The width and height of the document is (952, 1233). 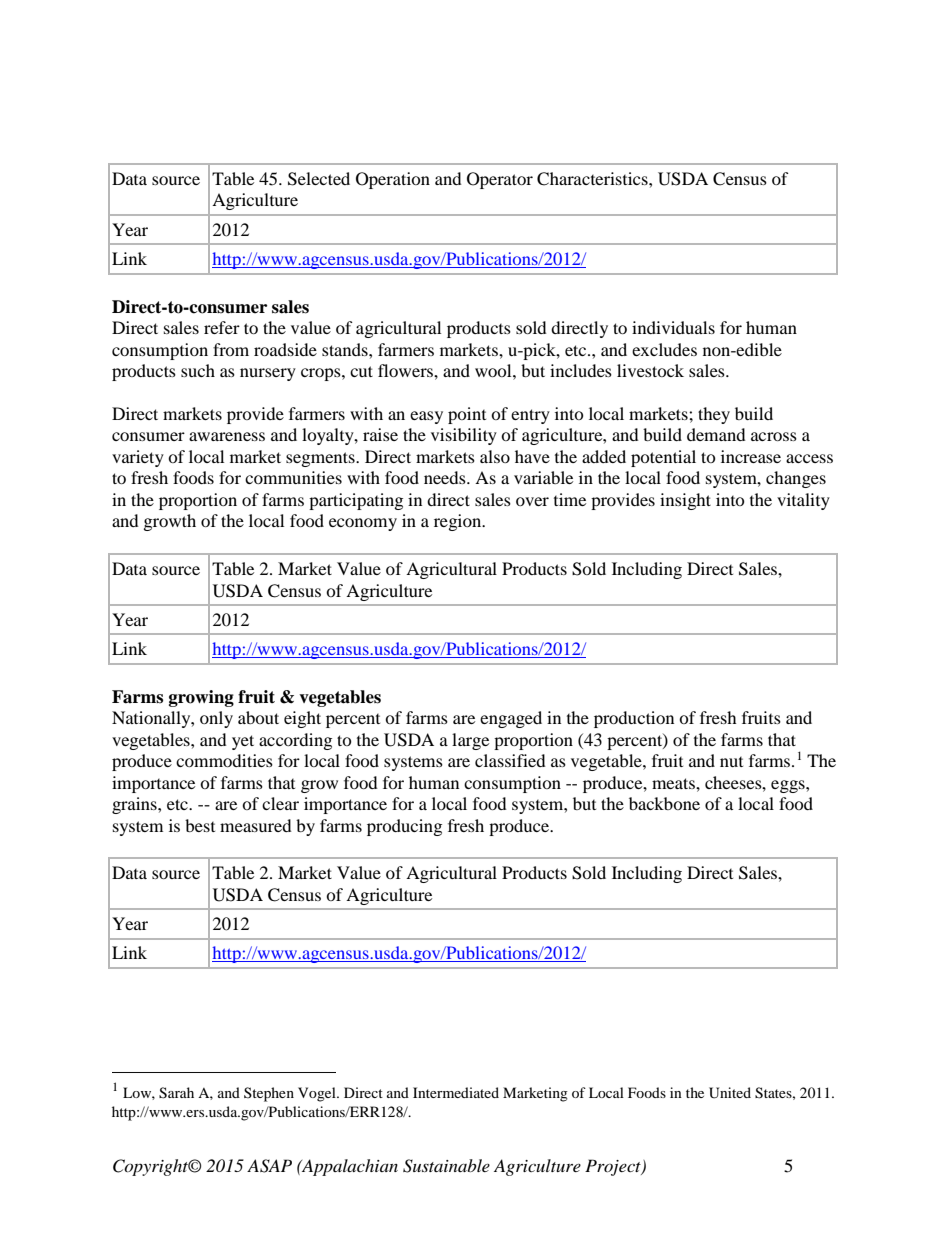 What do you see at coordinates (593, 179) in the document?
I see `Characteristics` at bounding box center [593, 179].
